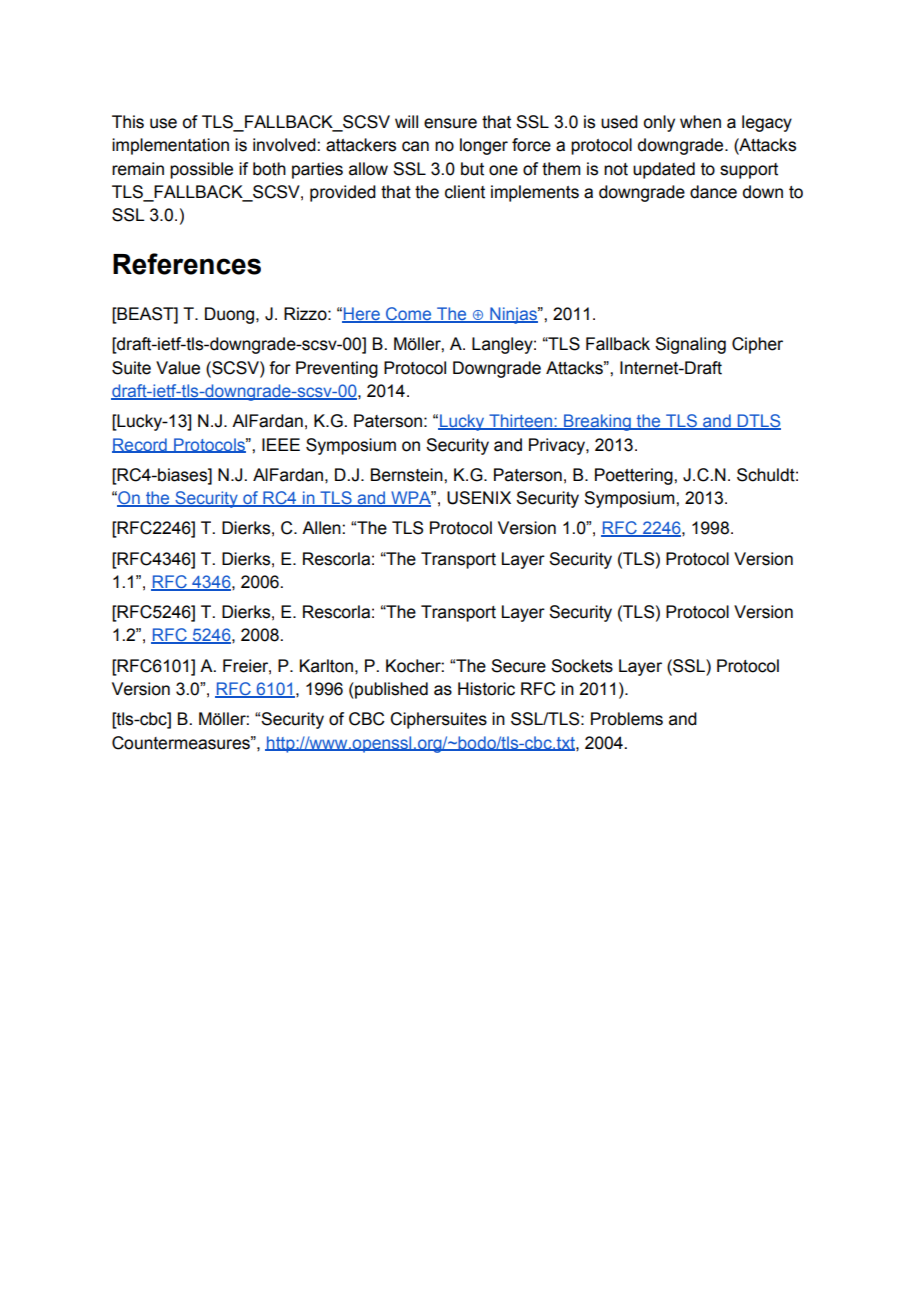  Describe the element at coordinates (700, 122) in the screenshot. I see `when` at that location.
